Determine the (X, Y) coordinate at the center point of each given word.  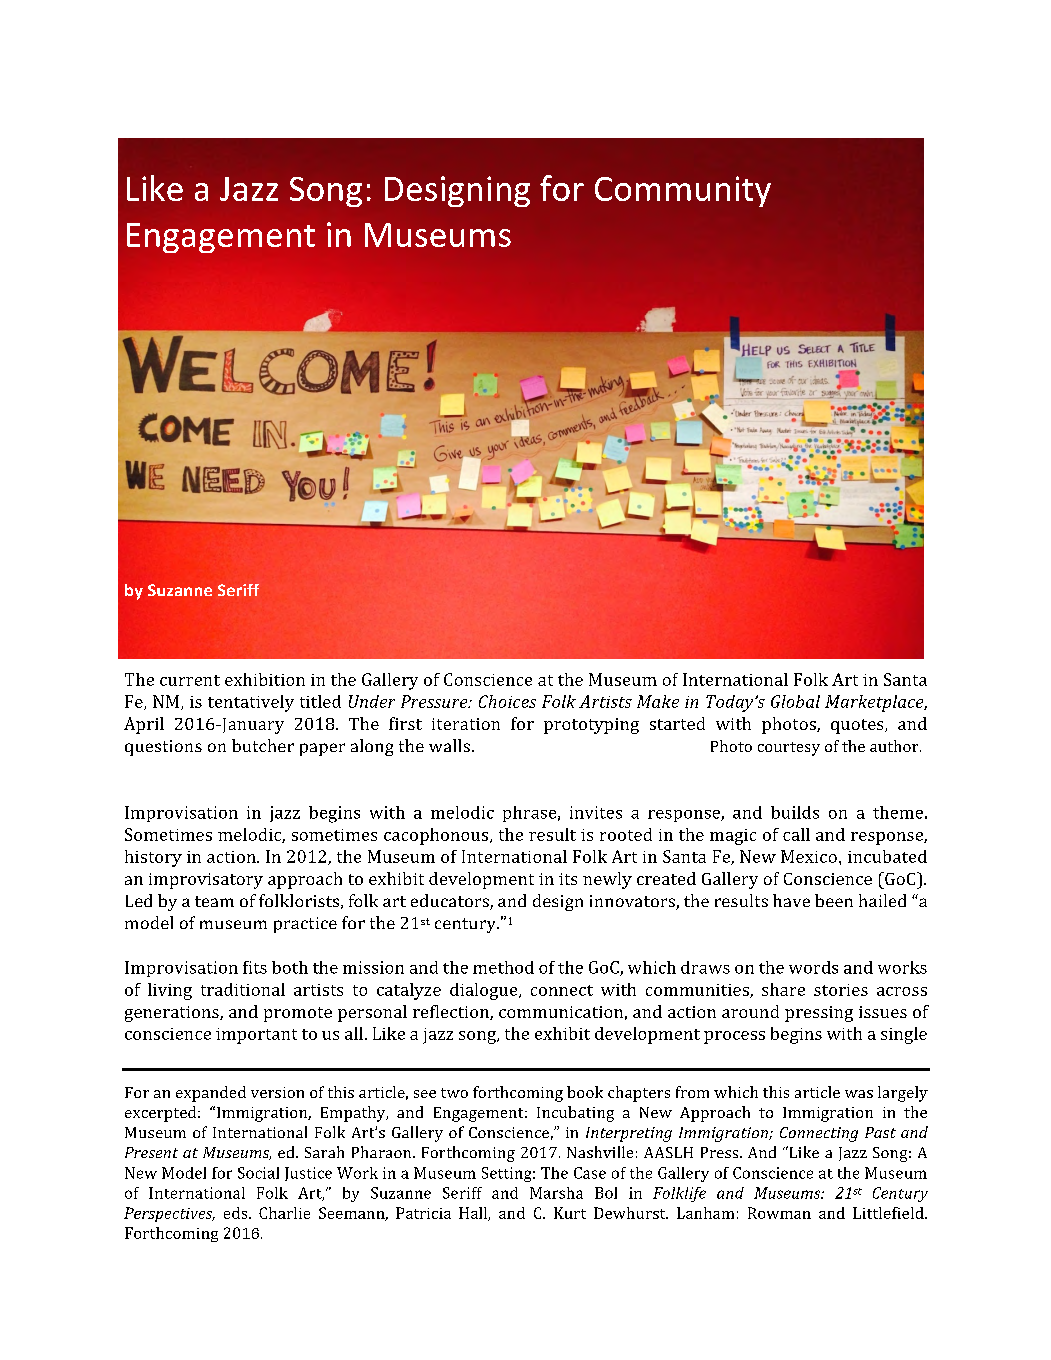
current (190, 680)
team (214, 901)
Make (658, 701)
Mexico (809, 856)
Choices (507, 701)
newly (607, 880)
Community (683, 191)
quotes (858, 726)
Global (795, 701)
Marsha (556, 1193)
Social (258, 1173)
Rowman (779, 1213)
